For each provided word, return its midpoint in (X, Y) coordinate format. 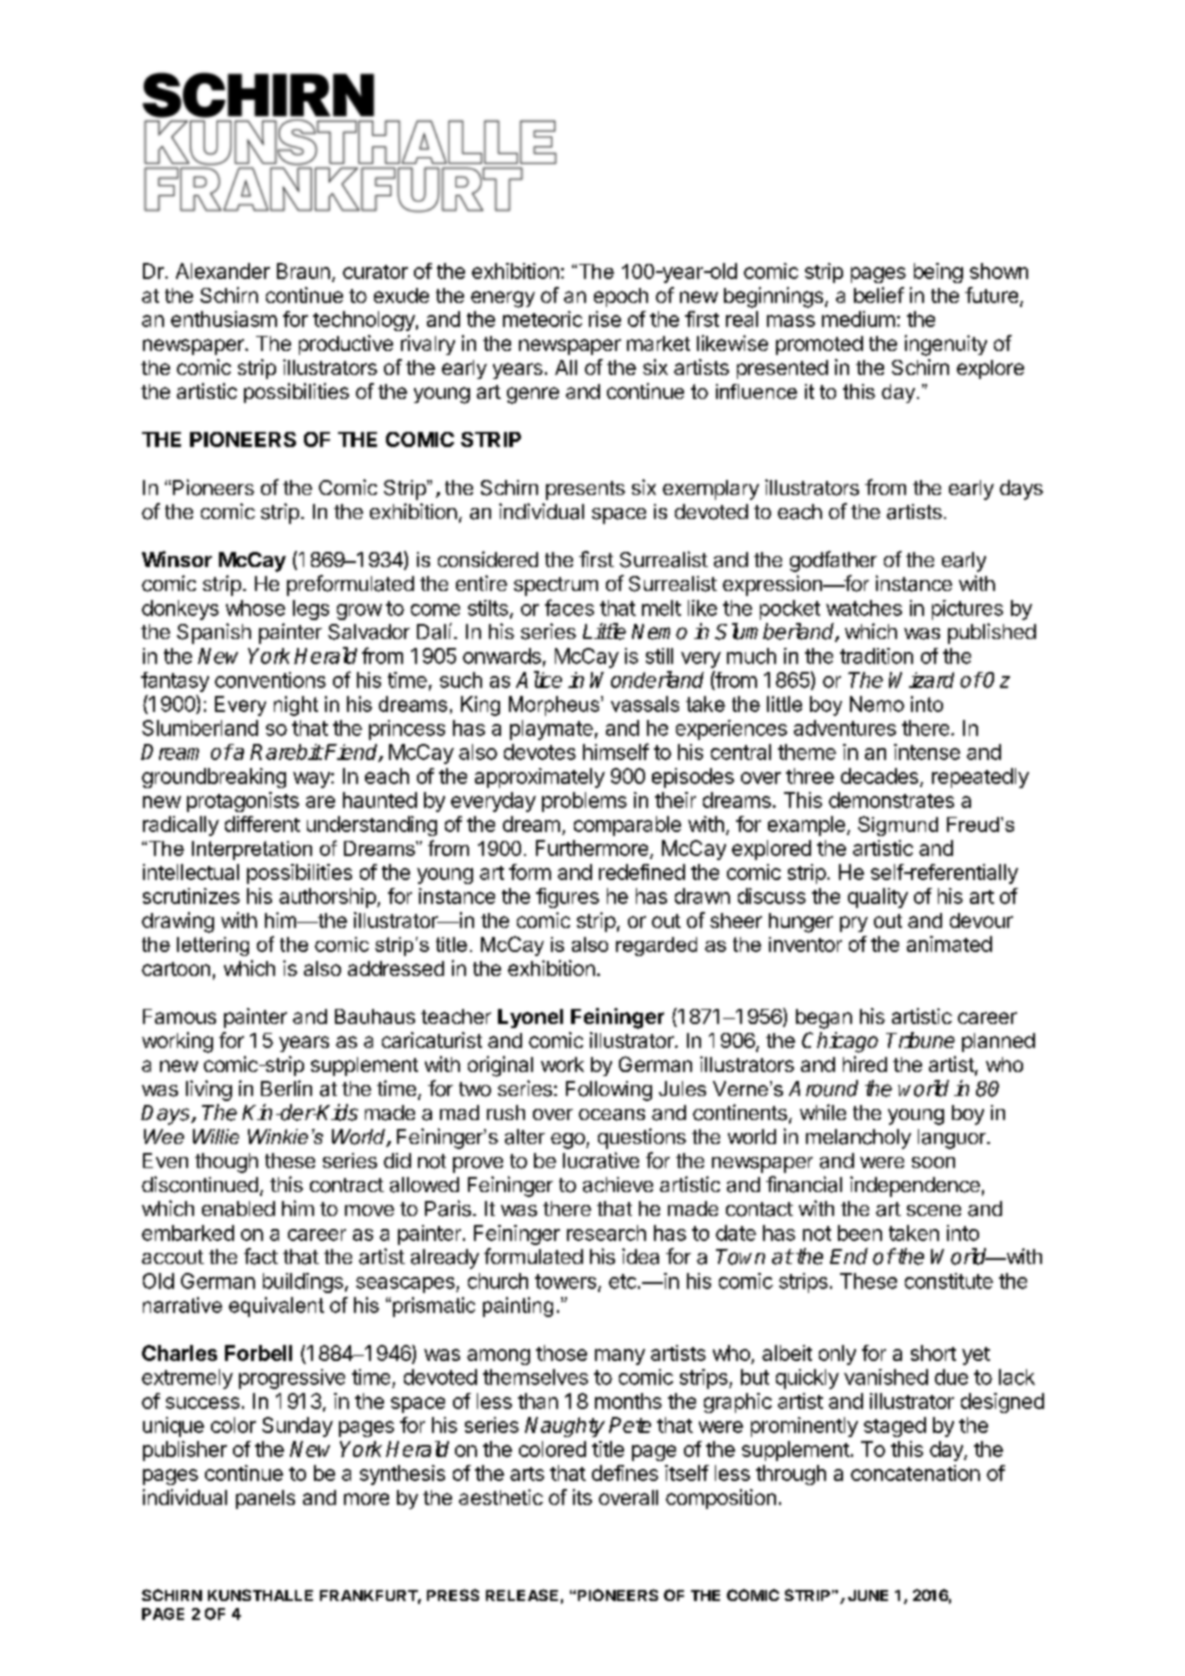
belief (879, 295)
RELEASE (522, 1595)
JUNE (868, 1595)
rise (605, 319)
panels (265, 1499)
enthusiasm (224, 319)
